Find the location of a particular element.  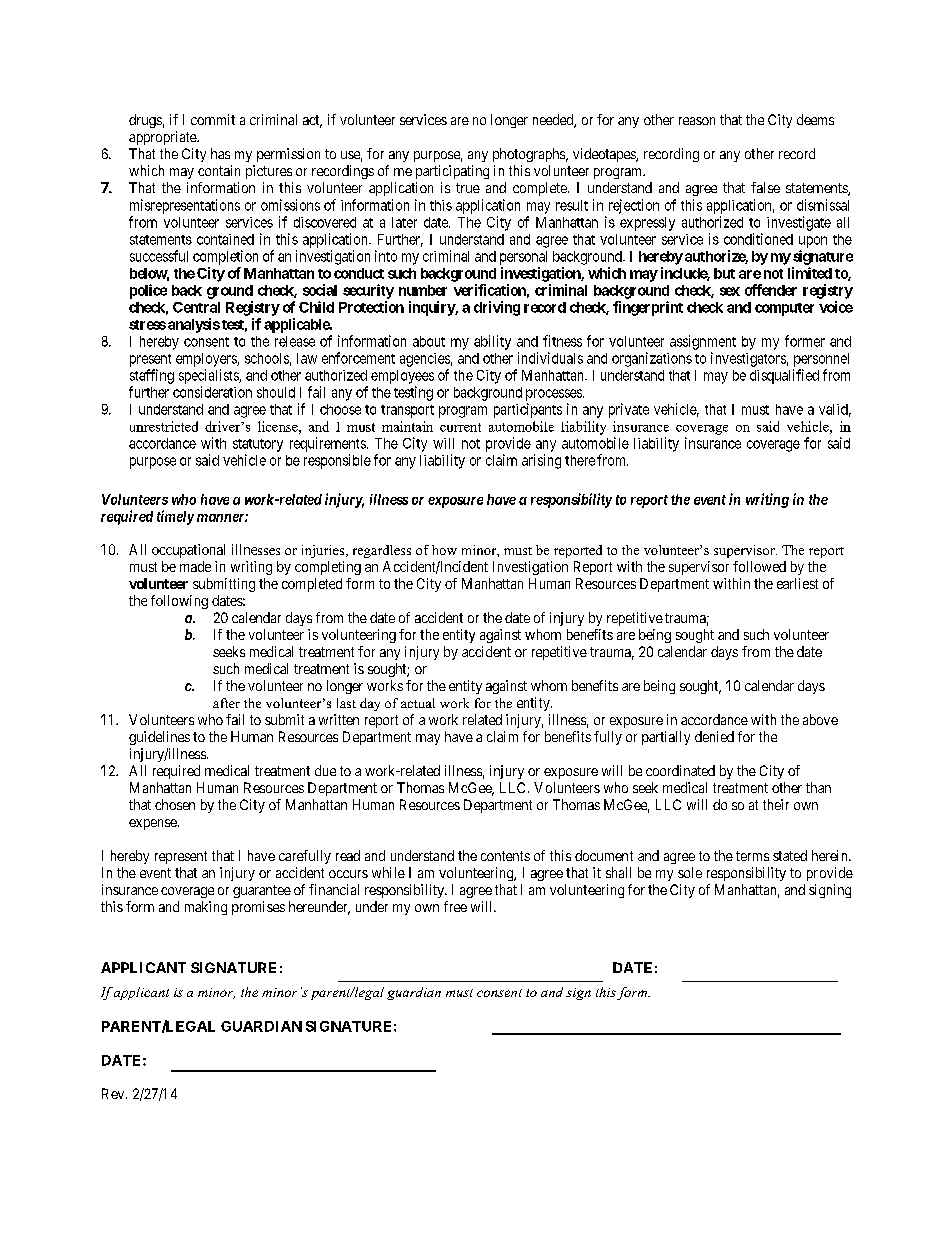

has is located at coordinates (220, 153).
